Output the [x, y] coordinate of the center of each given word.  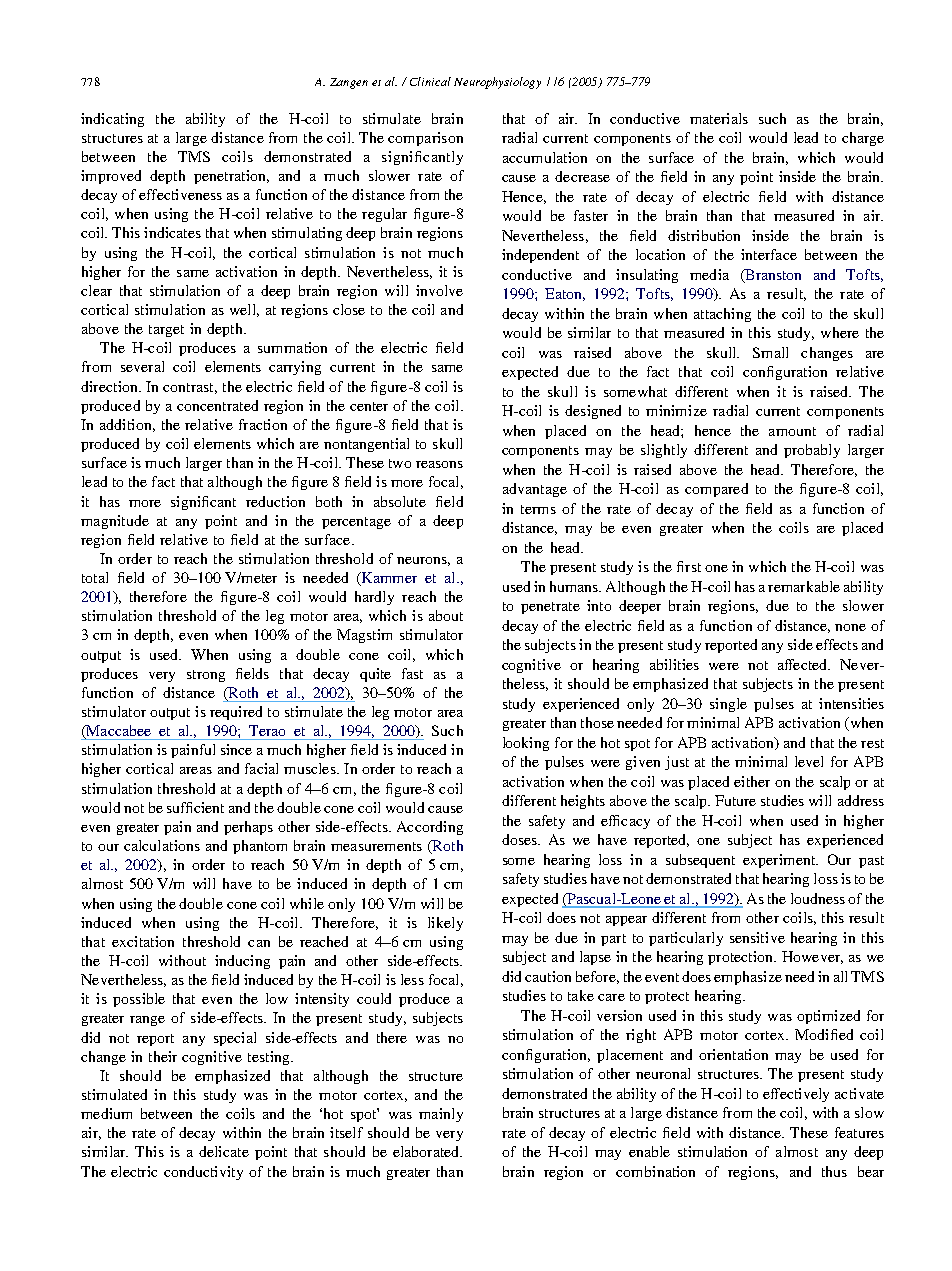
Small [770, 352]
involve [439, 290]
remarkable [804, 586]
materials [719, 118]
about [446, 615]
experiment [780, 861]
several [142, 366]
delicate [224, 1151]
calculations [162, 845]
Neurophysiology [497, 83]
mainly [441, 1115]
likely [445, 924]
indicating [112, 120]
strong [206, 676]
